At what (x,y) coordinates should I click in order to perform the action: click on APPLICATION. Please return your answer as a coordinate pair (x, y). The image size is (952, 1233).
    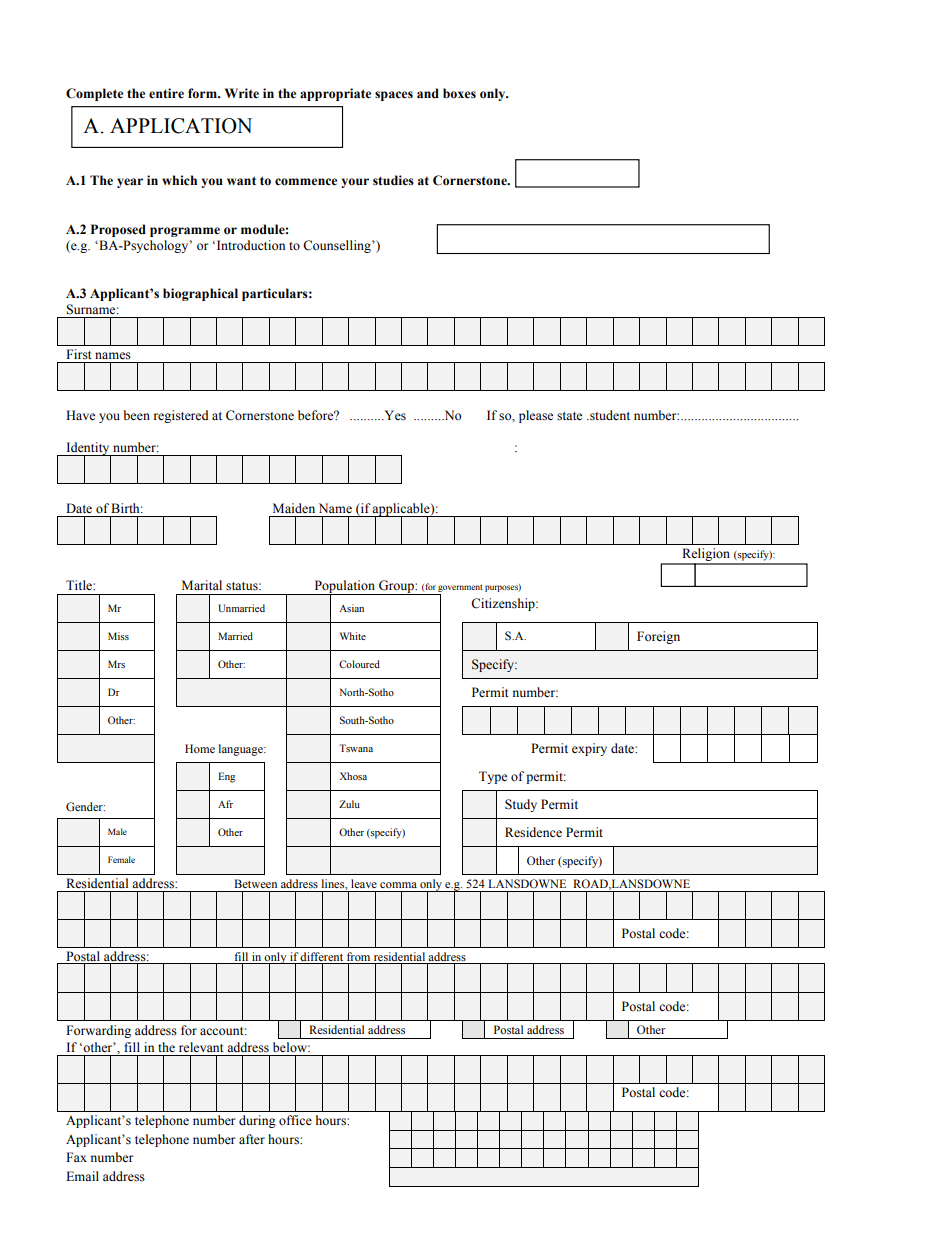
    Looking at the image, I should click on (181, 126).
